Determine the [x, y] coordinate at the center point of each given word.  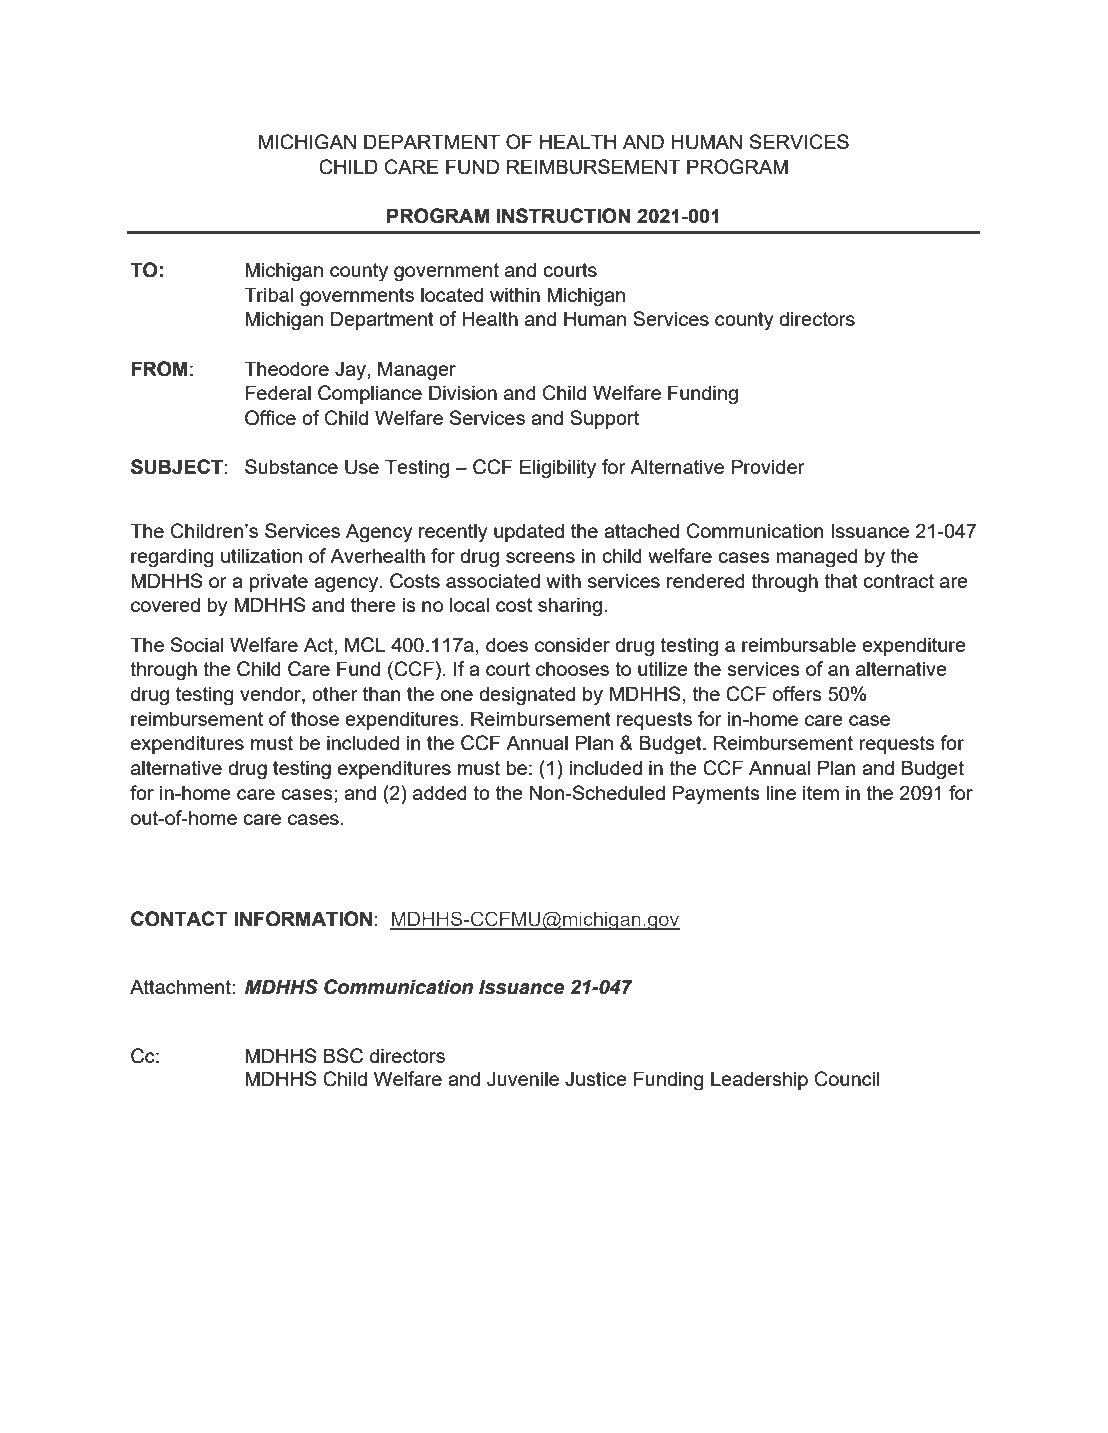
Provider [768, 466]
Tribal [268, 294]
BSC [343, 1056]
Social [197, 644]
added [440, 792]
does [507, 644]
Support [604, 419]
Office [270, 418]
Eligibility [558, 469]
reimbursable [799, 644]
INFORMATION [303, 919]
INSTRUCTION [564, 216]
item [821, 792]
